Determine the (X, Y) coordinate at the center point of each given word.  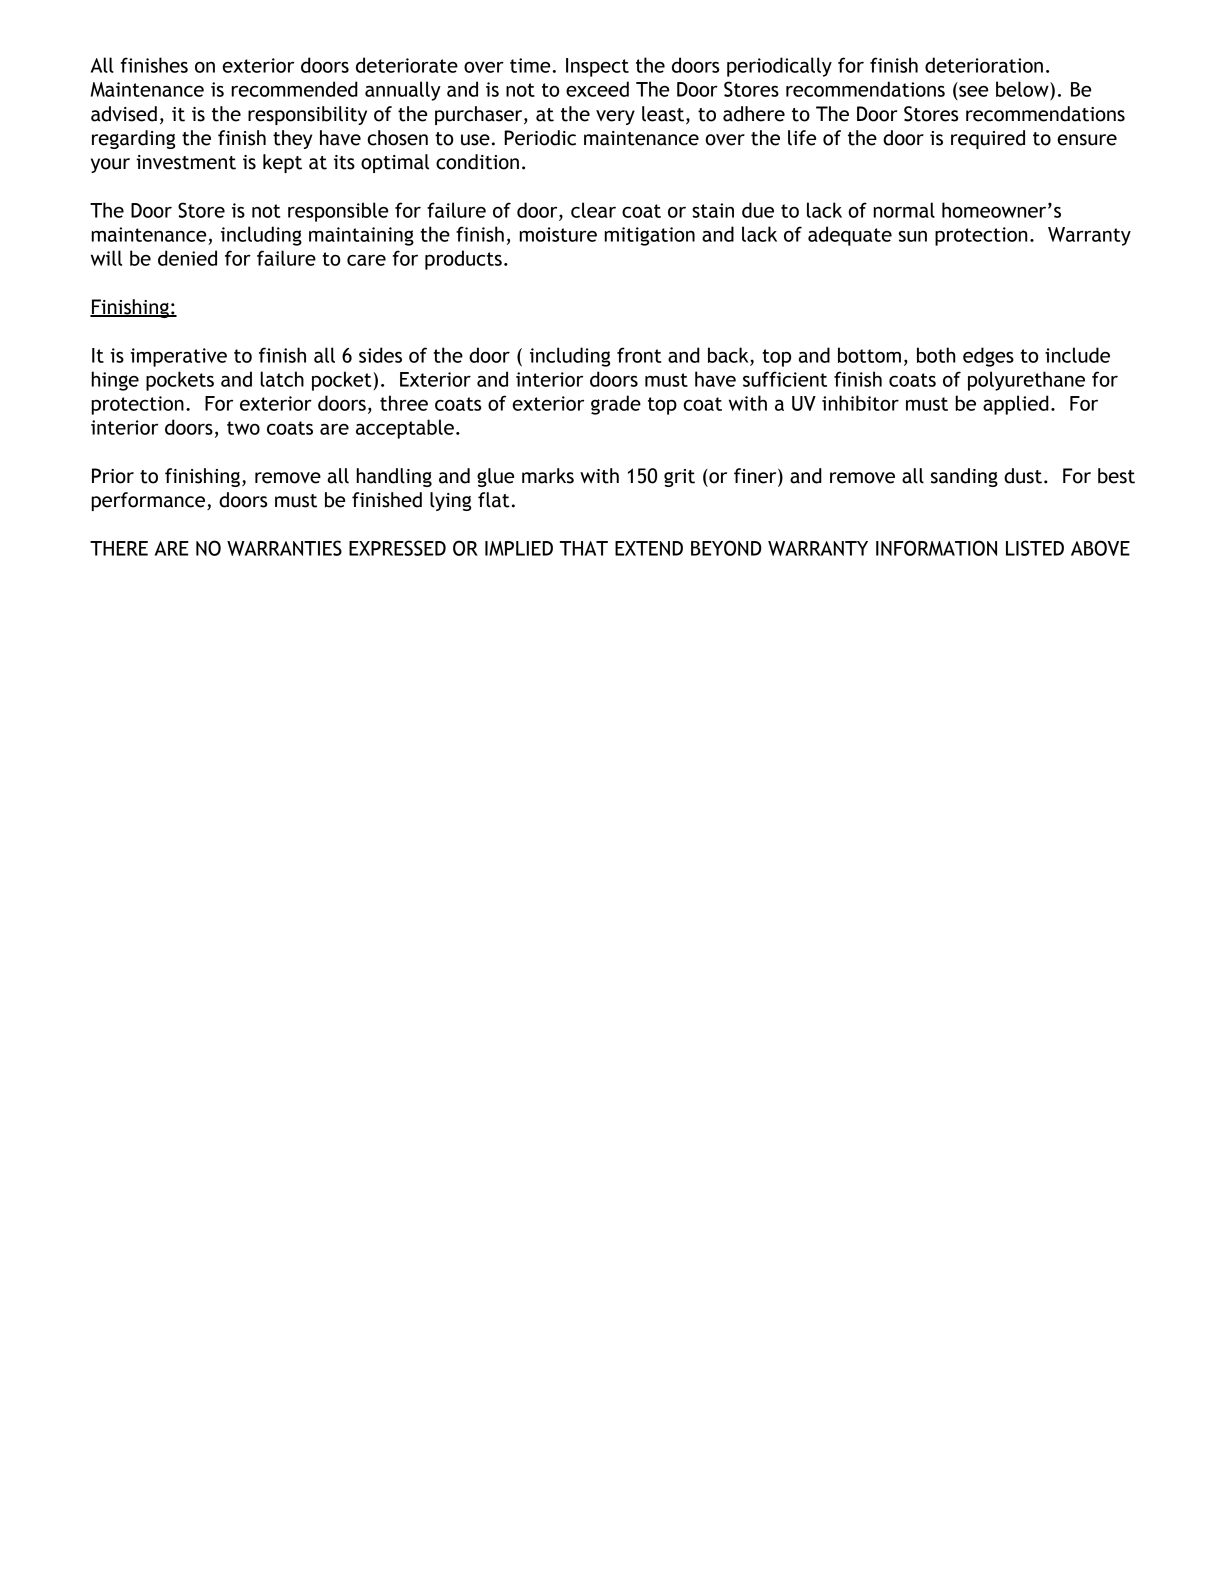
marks (548, 476)
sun (913, 236)
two (243, 428)
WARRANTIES (284, 548)
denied (187, 258)
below (1023, 89)
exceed (597, 89)
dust (1023, 476)
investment (186, 162)
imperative (178, 357)
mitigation (649, 236)
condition (477, 162)
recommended (294, 89)
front (639, 355)
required (988, 139)
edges (988, 357)
